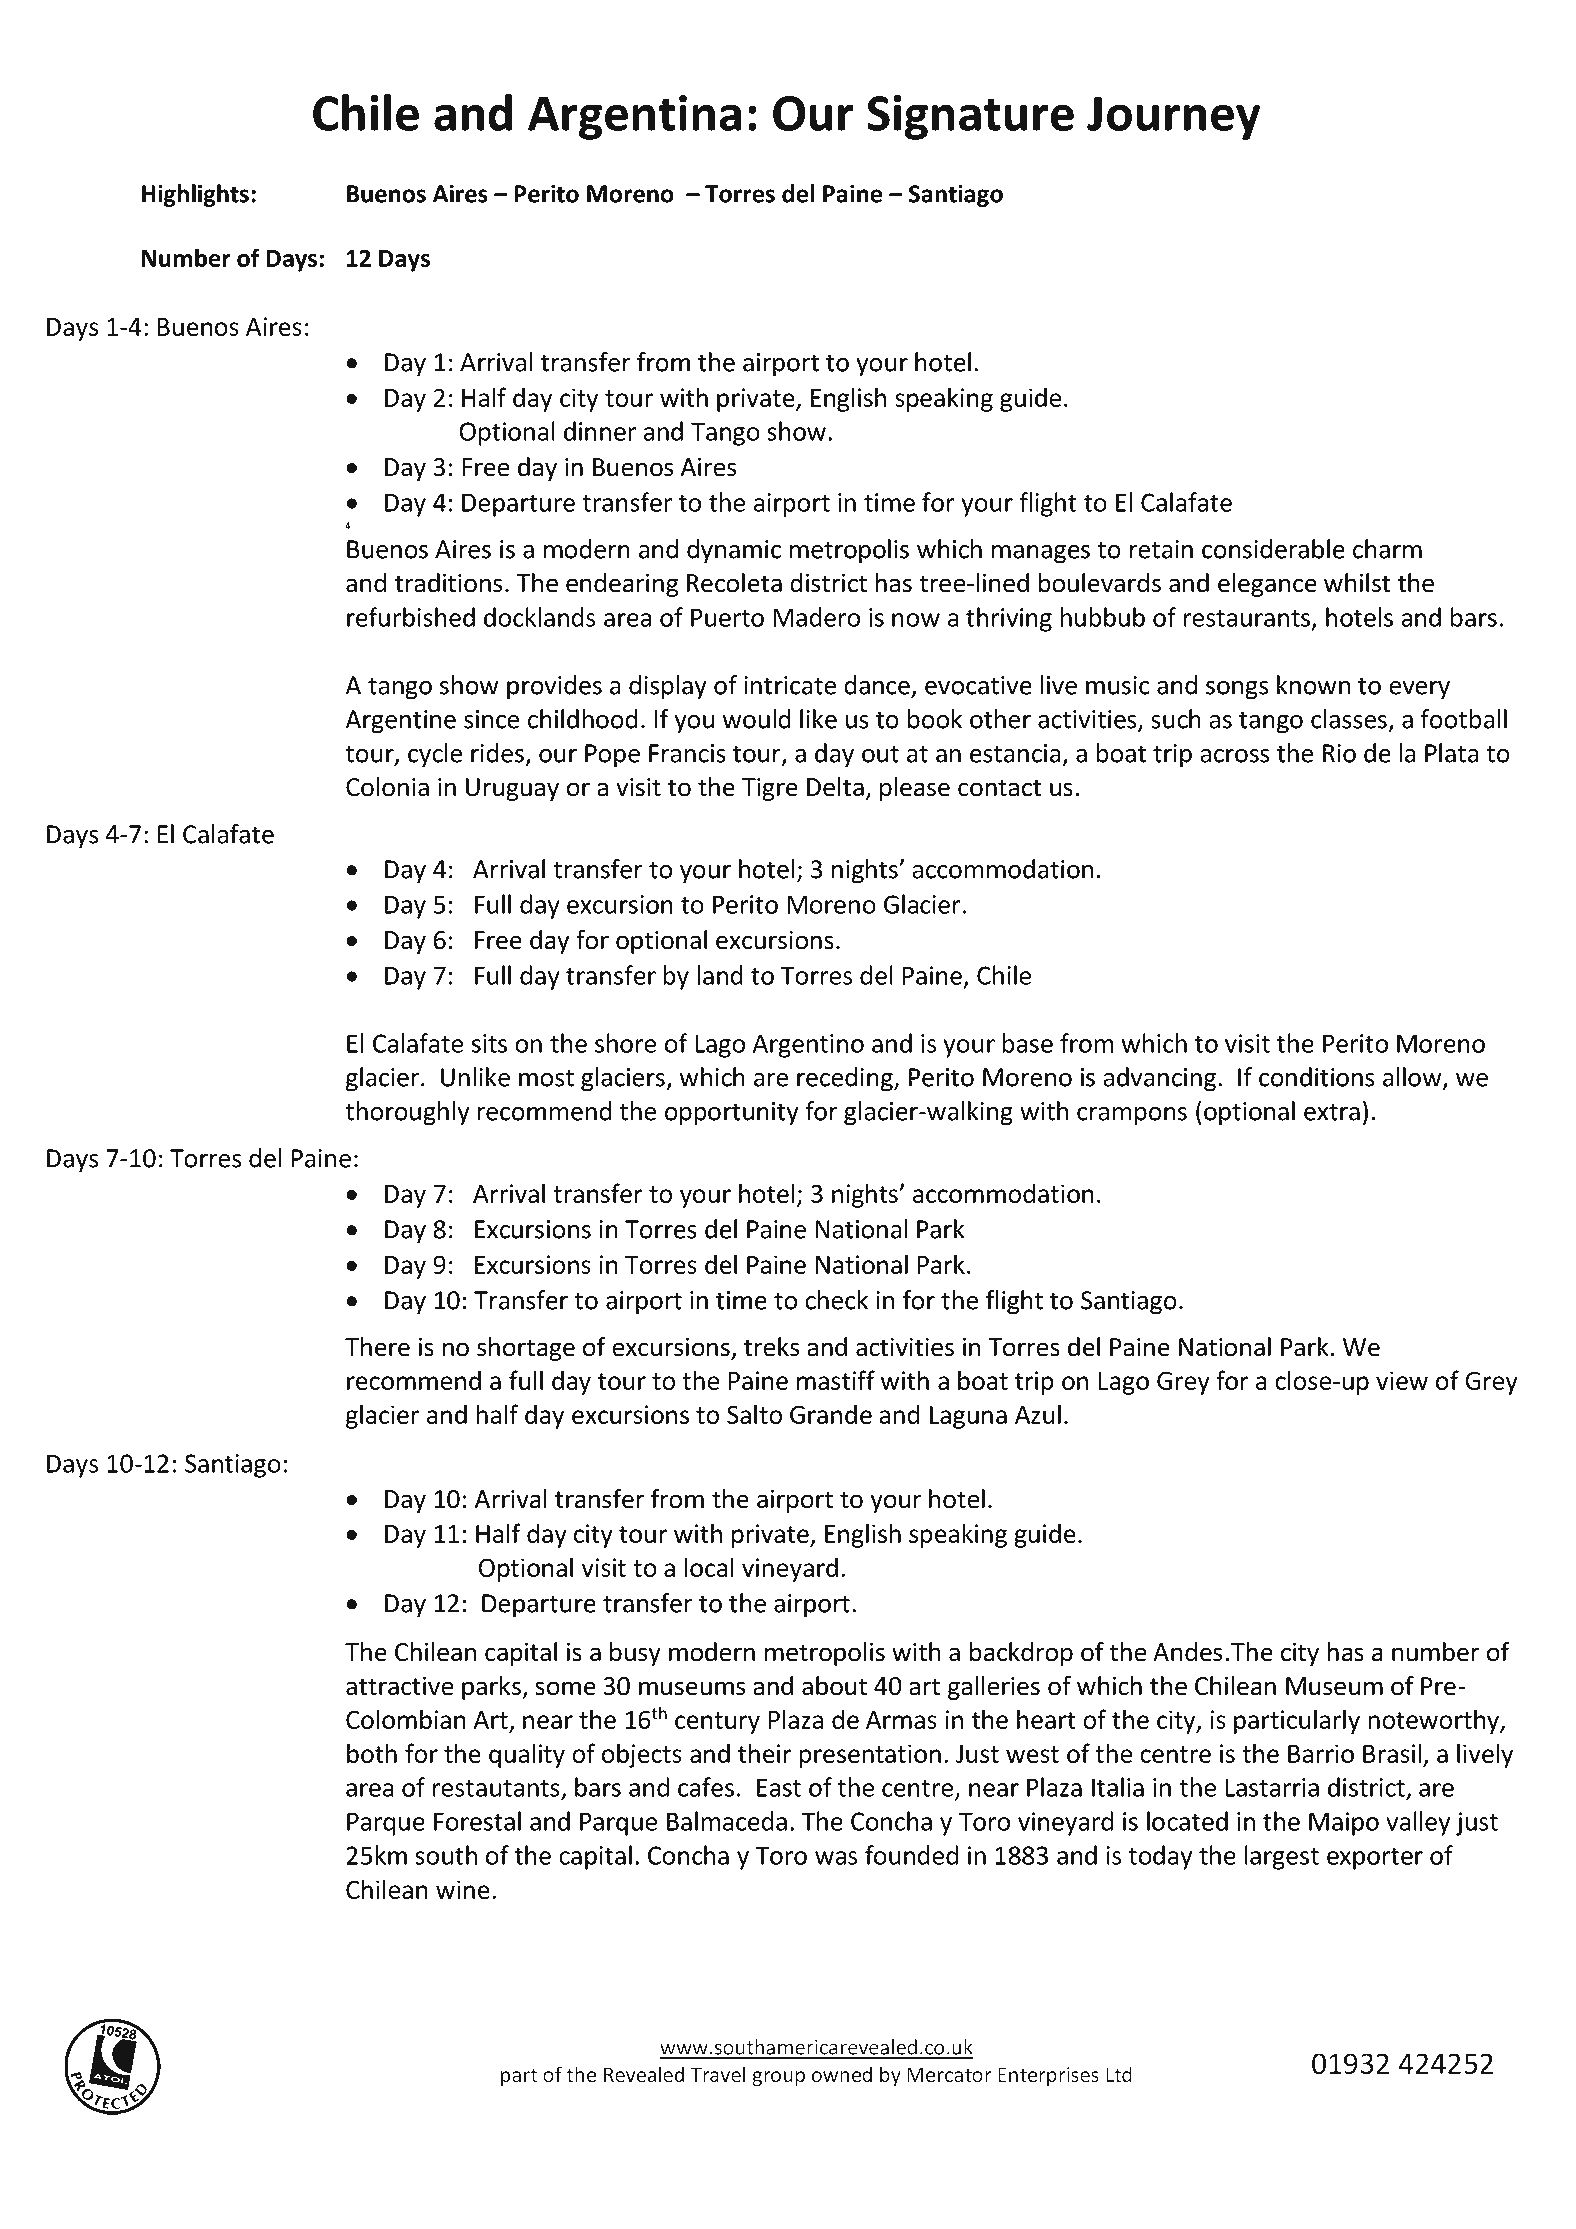 The width and height of the screenshot is (1576, 2229). What do you see at coordinates (195, 195) in the screenshot?
I see `Highlights` at bounding box center [195, 195].
